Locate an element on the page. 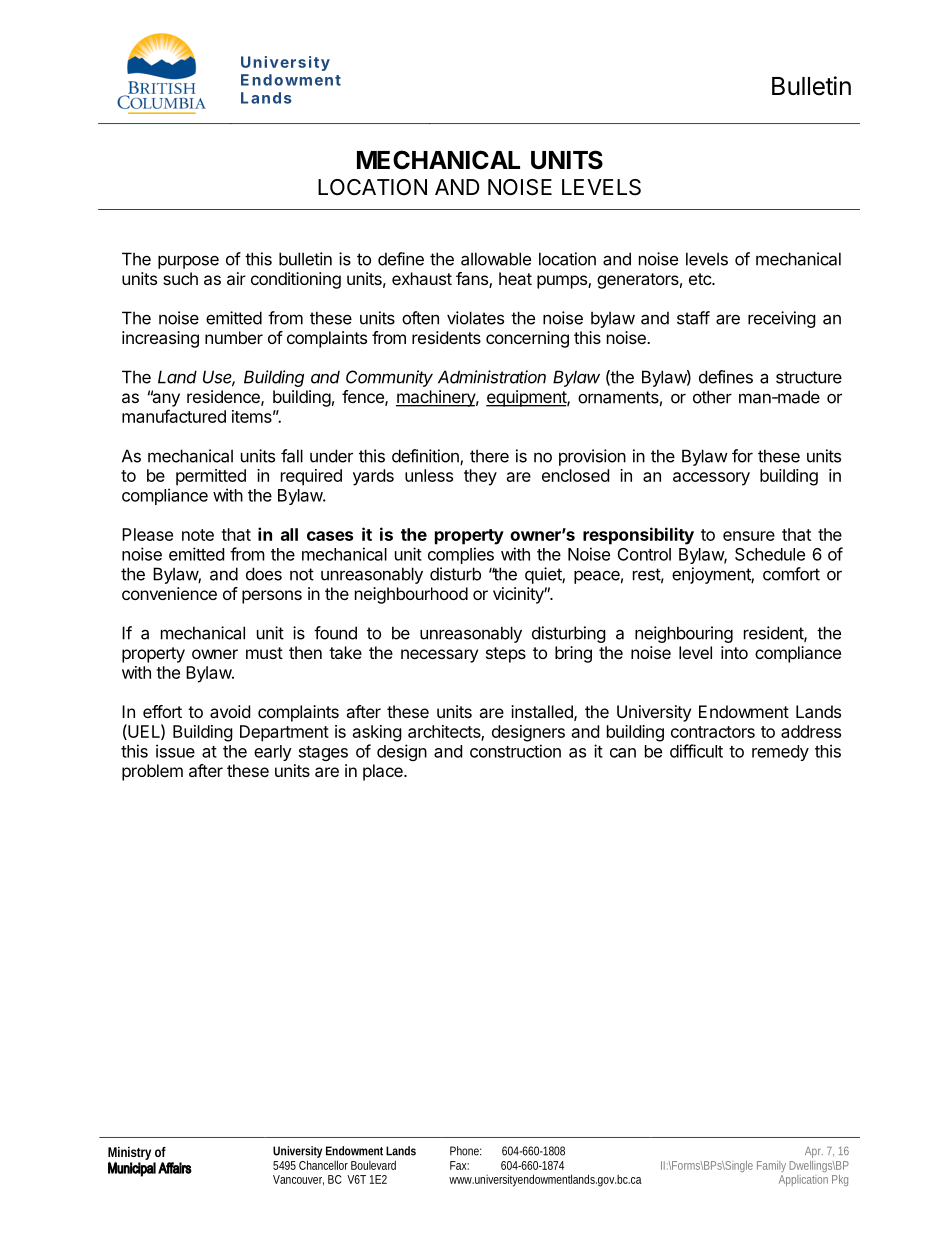 The height and width of the image is (1233, 952). Family is located at coordinates (771, 1166).
